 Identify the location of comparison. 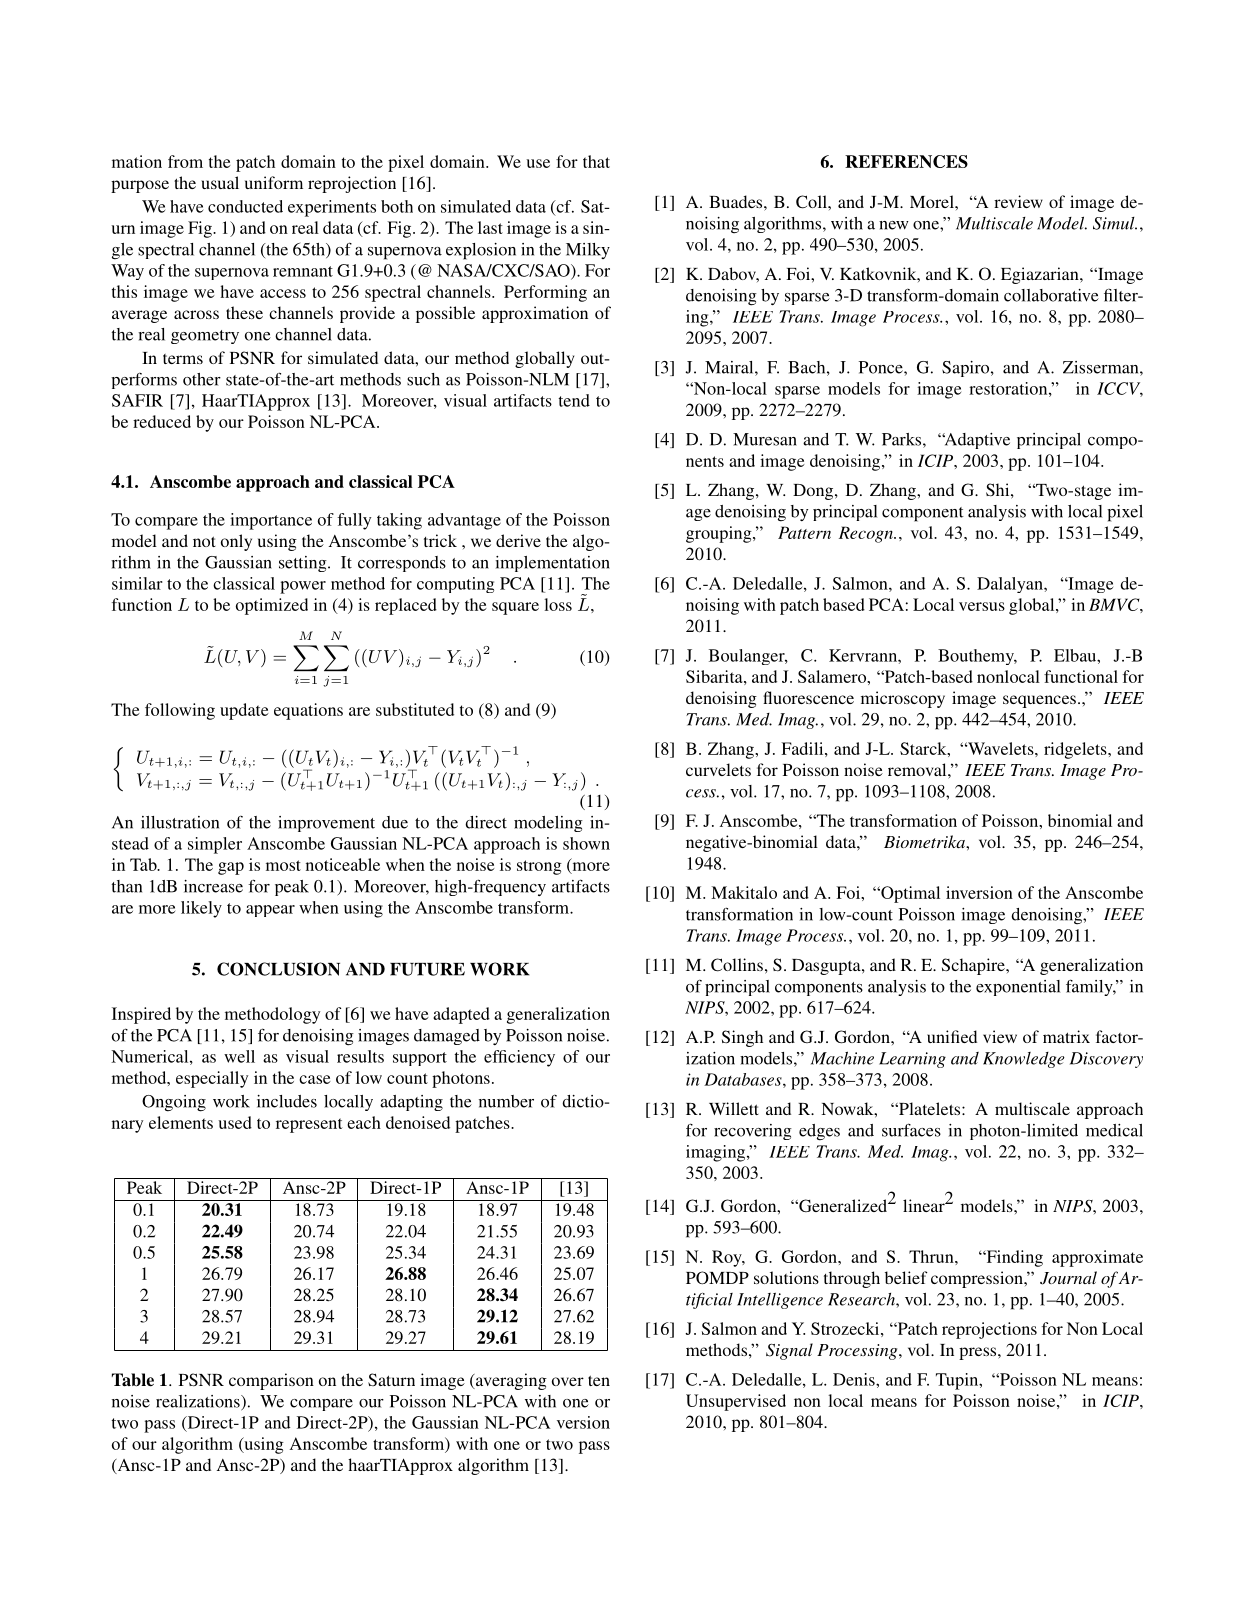
(271, 1381).
